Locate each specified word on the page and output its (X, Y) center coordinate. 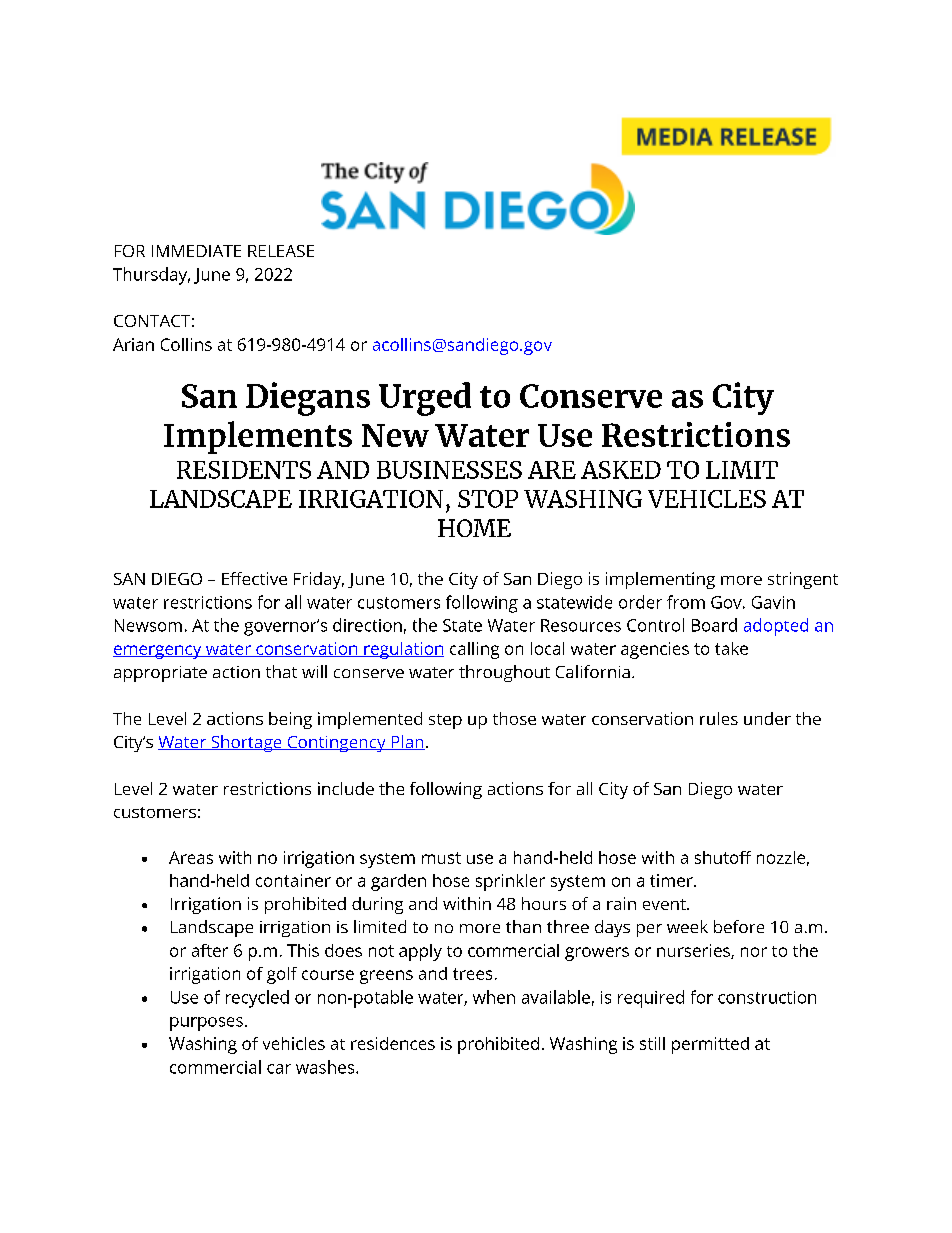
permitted (710, 1045)
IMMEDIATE (196, 251)
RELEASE (281, 251)
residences (393, 1043)
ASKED (621, 470)
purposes (206, 1024)
